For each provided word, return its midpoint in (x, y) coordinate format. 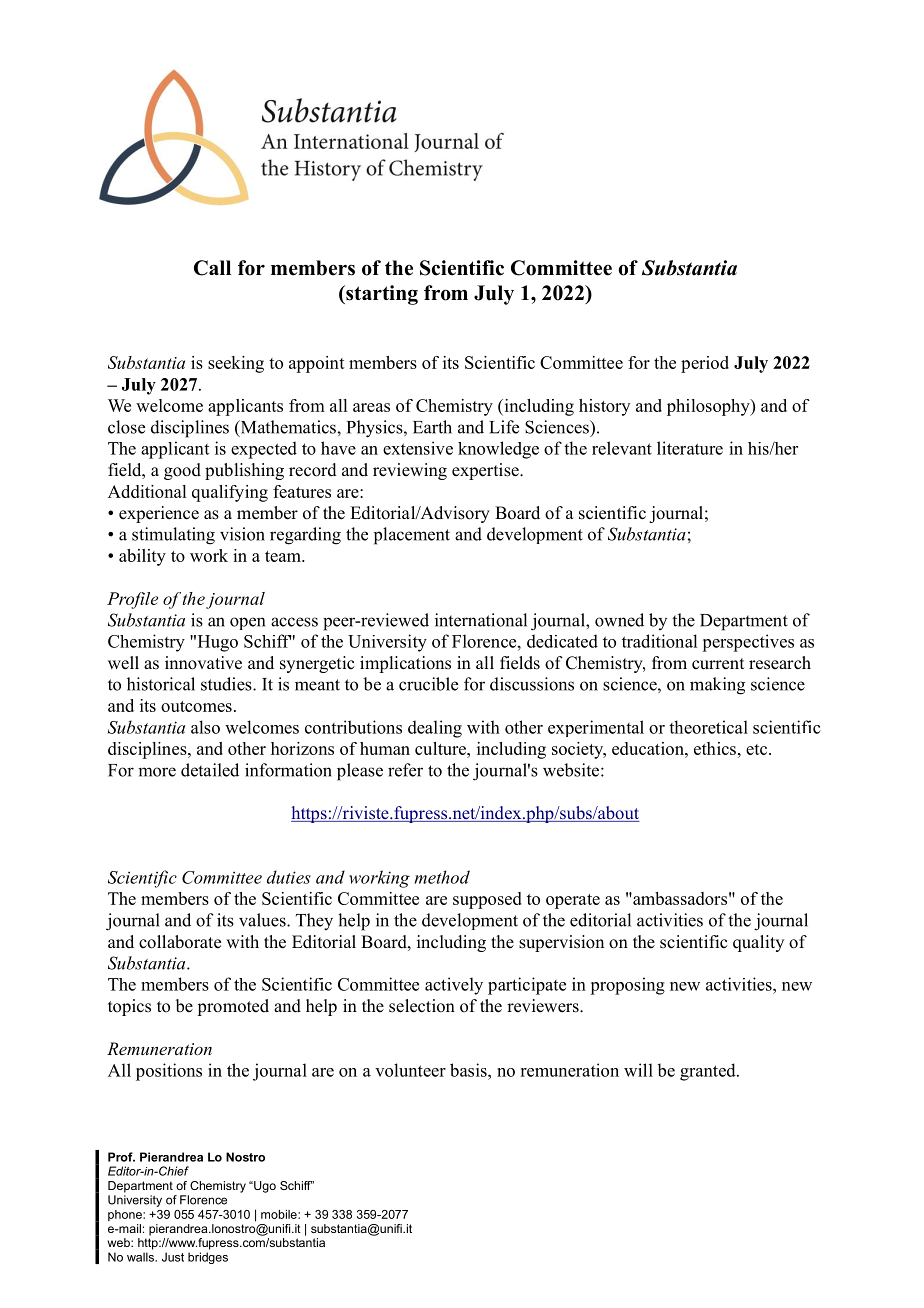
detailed (210, 770)
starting (381, 295)
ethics (715, 748)
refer (405, 770)
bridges (208, 1258)
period (705, 364)
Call (212, 268)
